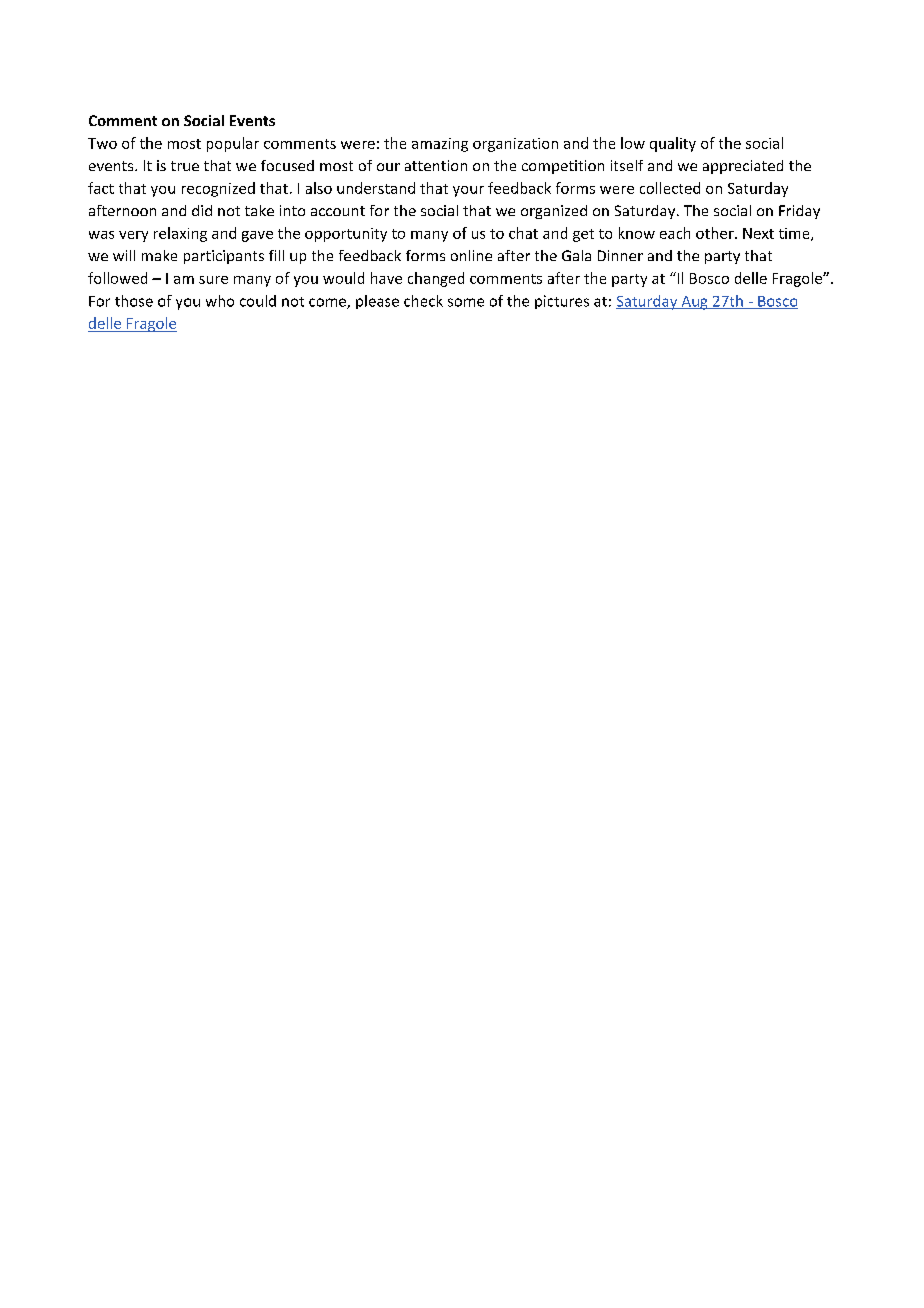 The image size is (924, 1308). I want to click on recognized, so click(218, 189).
